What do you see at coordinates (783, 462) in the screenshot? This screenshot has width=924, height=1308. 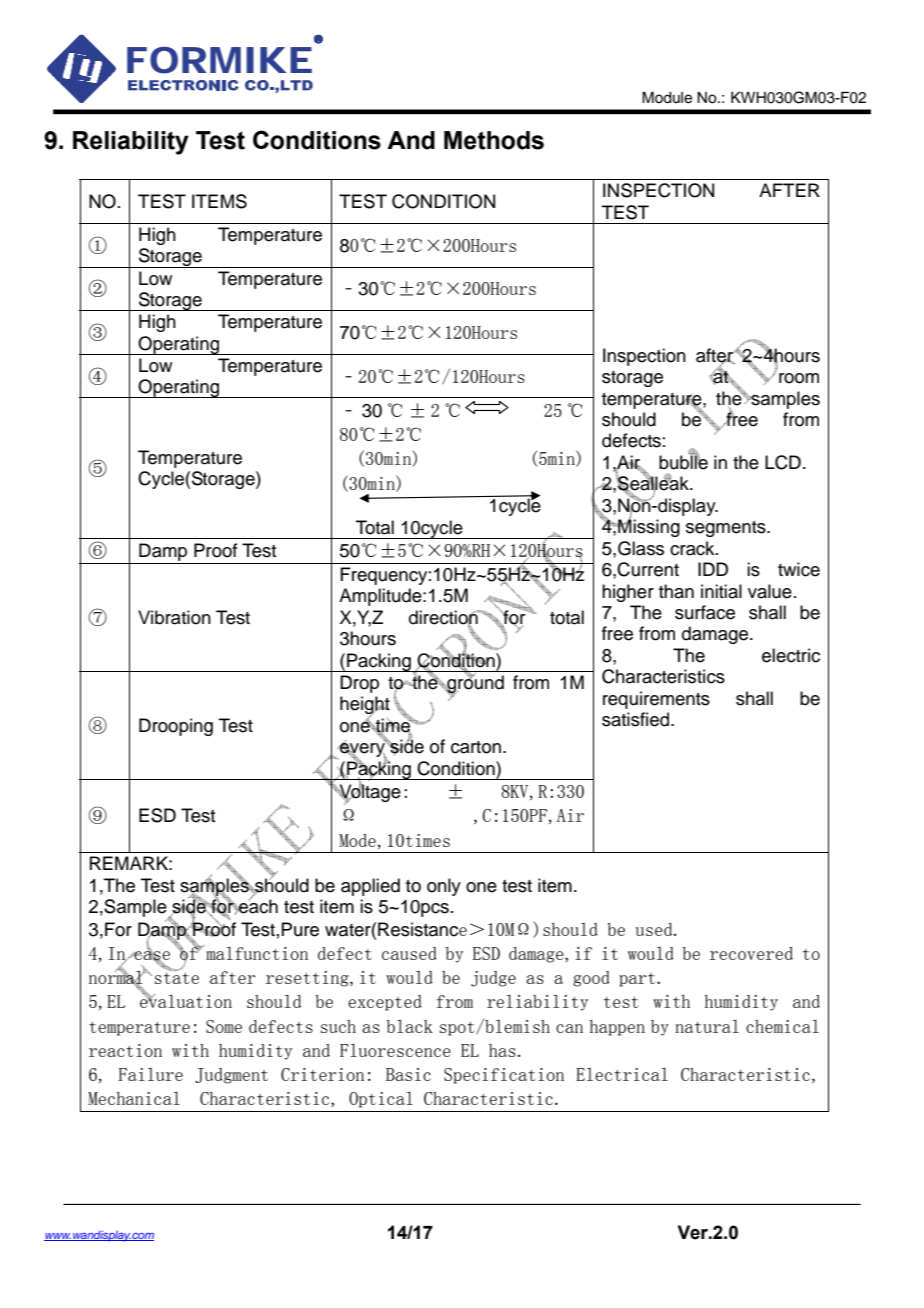 I see `LCD` at bounding box center [783, 462].
